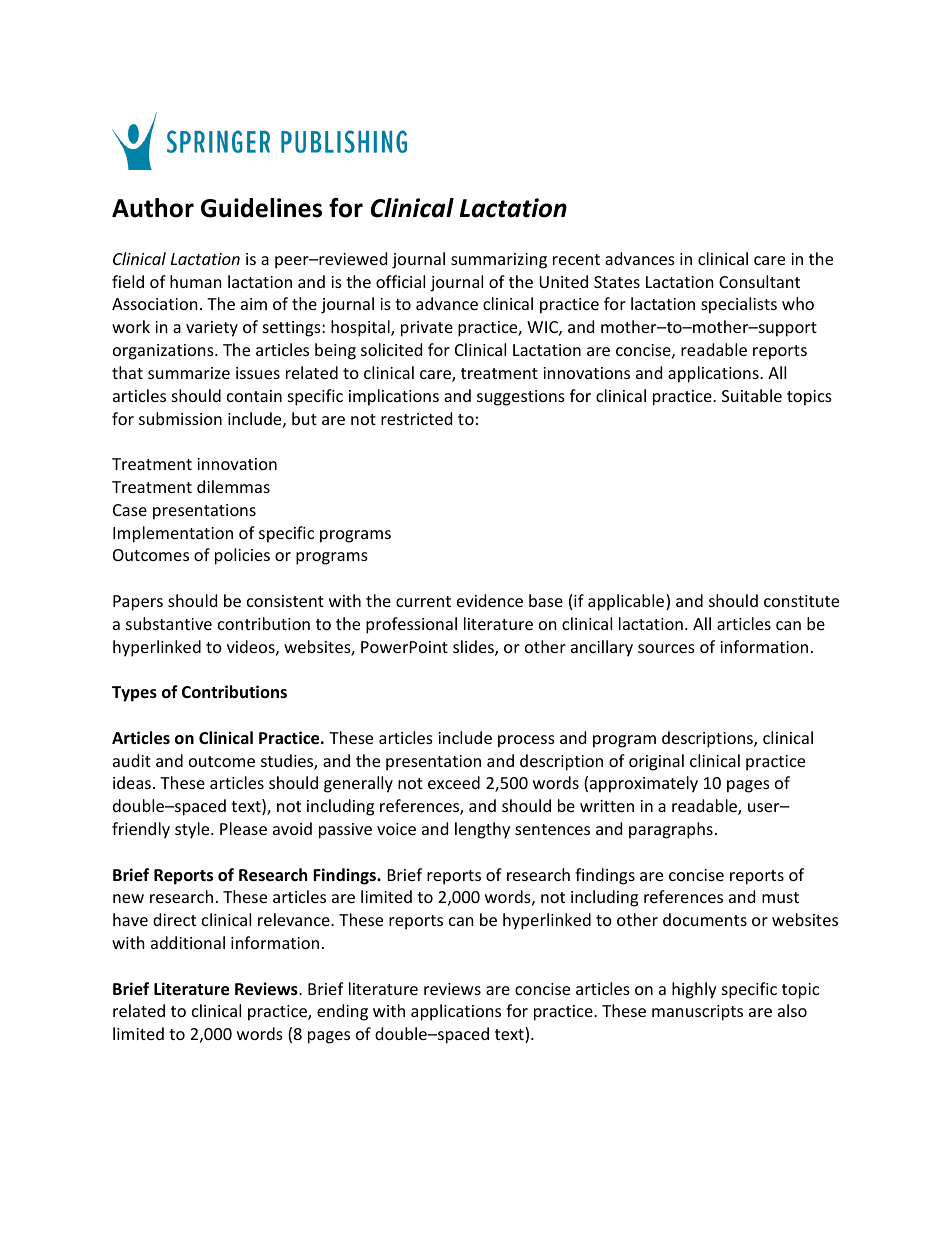  Describe the element at coordinates (342, 1012) in the screenshot. I see `ending` at that location.
